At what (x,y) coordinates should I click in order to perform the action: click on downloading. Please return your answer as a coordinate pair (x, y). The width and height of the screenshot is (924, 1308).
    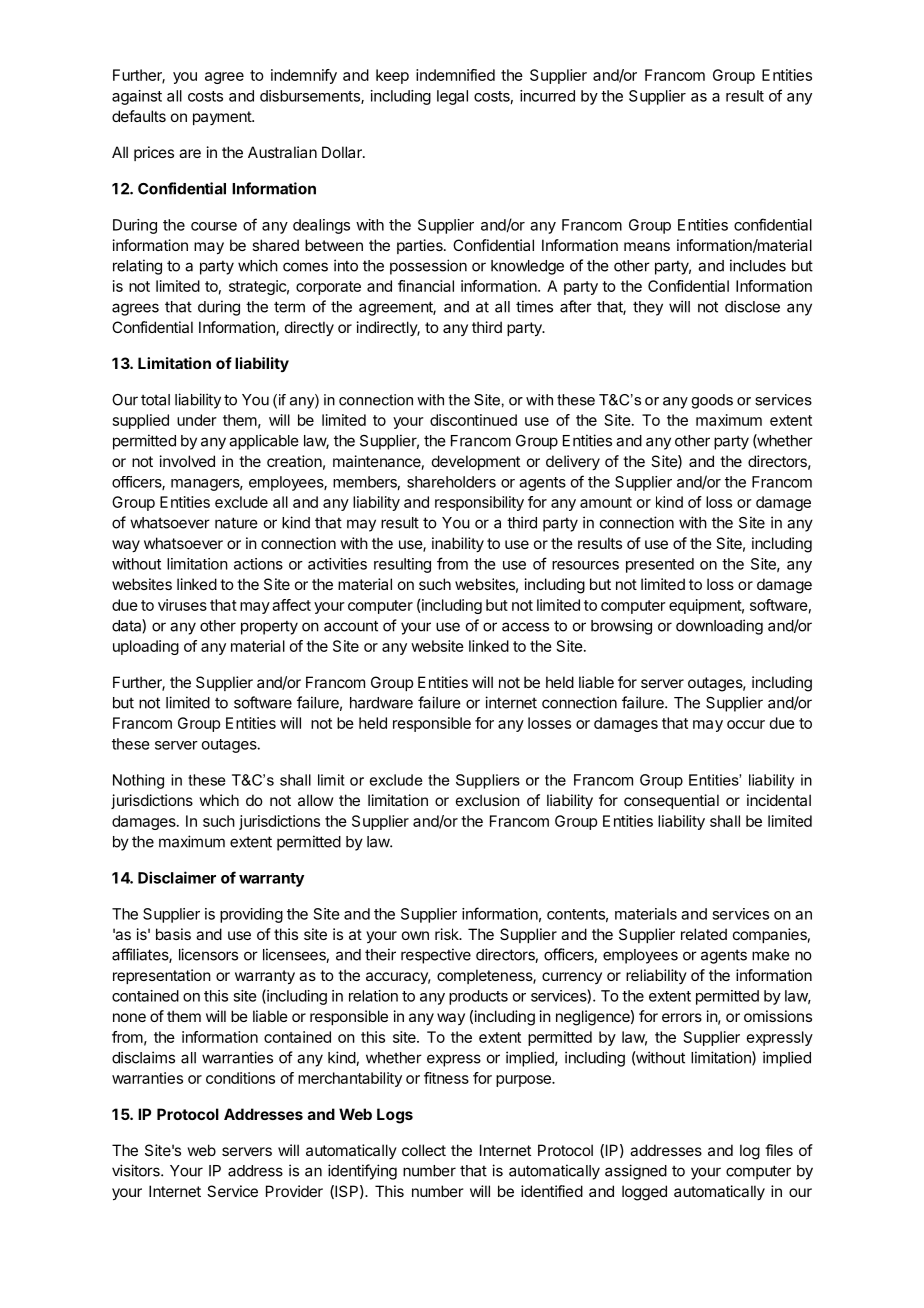
    Looking at the image, I should click on (719, 627).
